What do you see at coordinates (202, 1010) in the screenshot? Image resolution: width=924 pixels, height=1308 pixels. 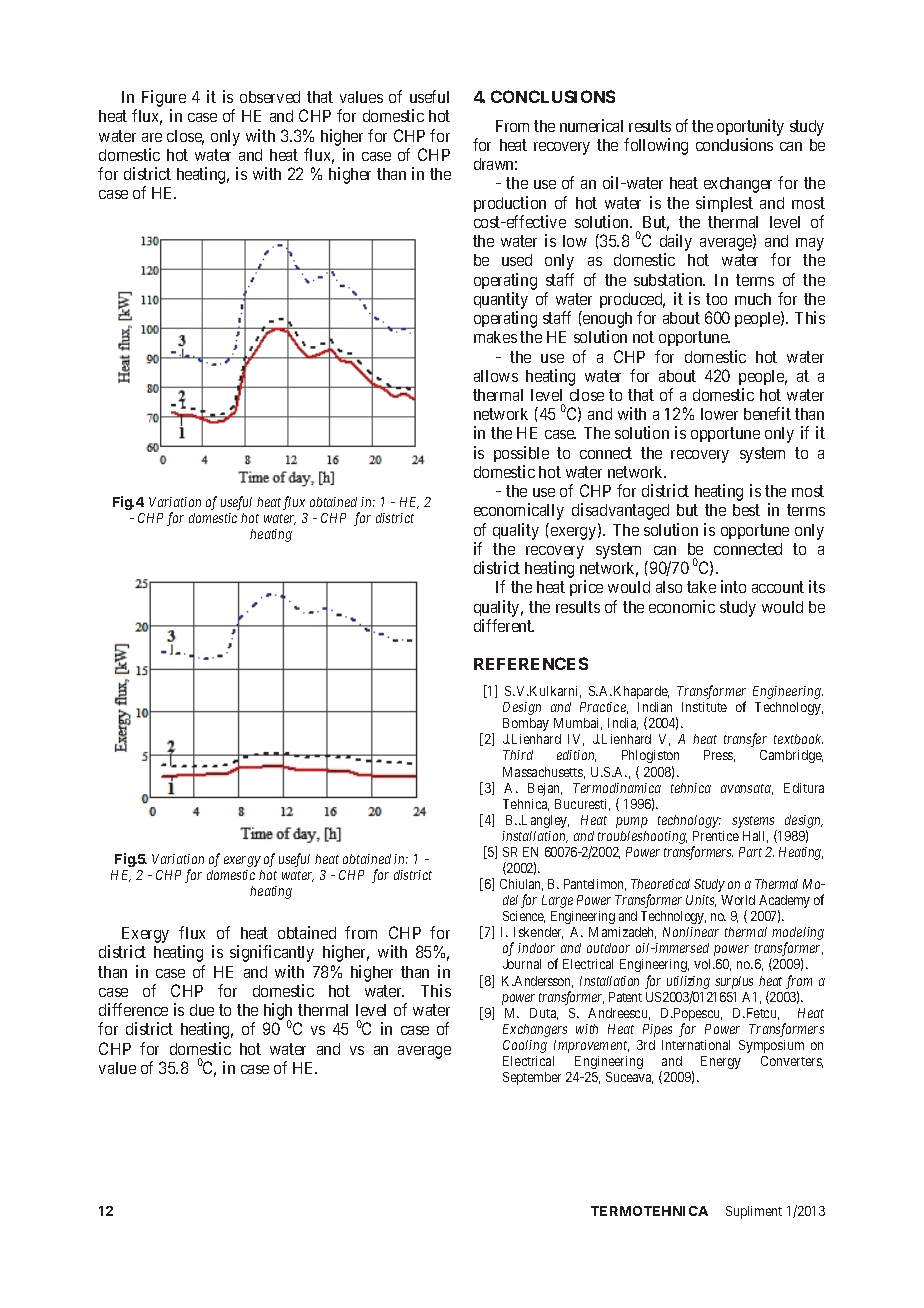 I see `due` at bounding box center [202, 1010].
